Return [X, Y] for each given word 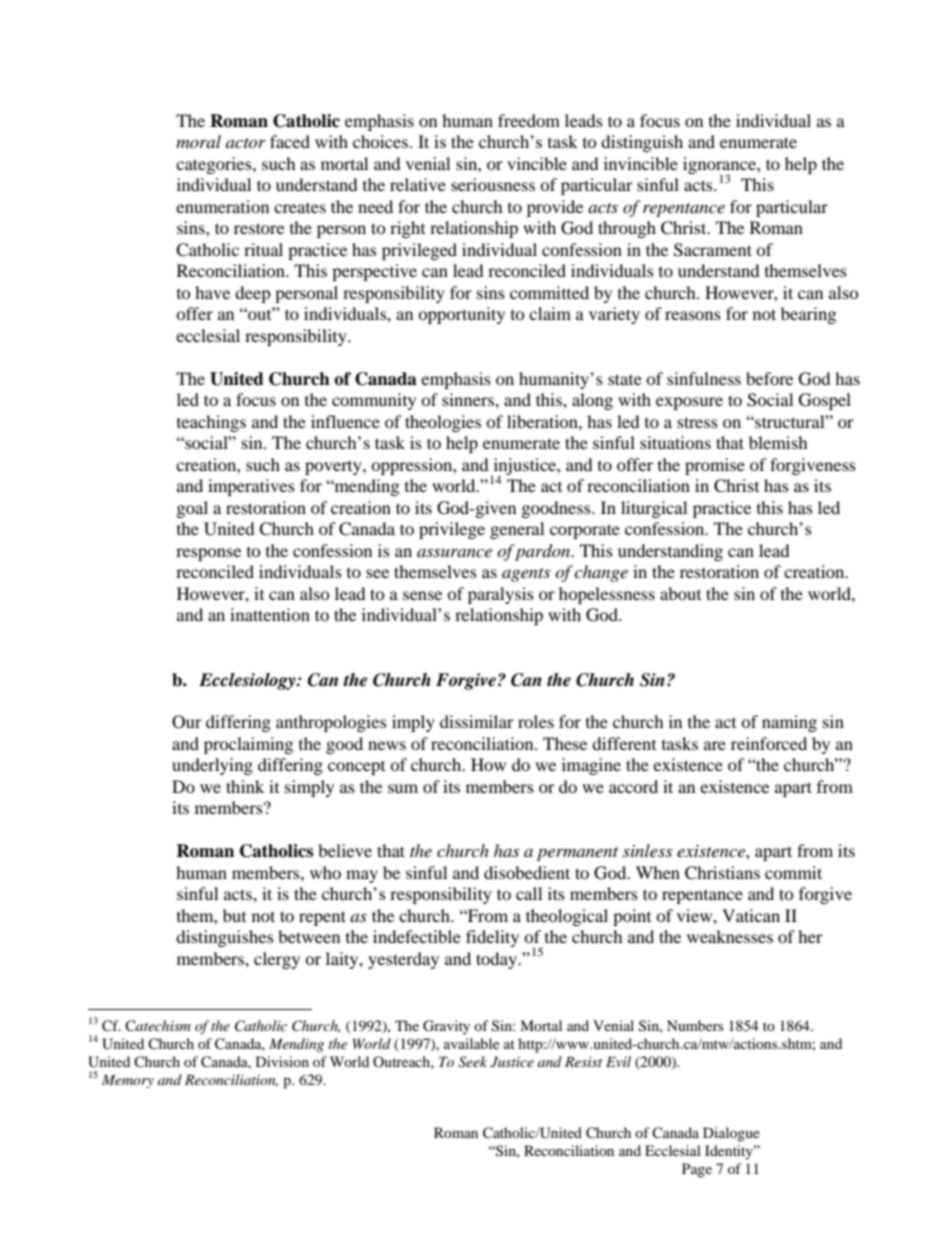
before [769, 378]
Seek [472, 1062]
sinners [469, 399]
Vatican [751, 915]
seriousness [493, 184]
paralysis [501, 595]
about [680, 593]
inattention [270, 614]
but [234, 915]
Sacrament [713, 250]
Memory [128, 1081]
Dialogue [731, 1134]
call [529, 893]
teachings [211, 423]
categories [215, 165]
